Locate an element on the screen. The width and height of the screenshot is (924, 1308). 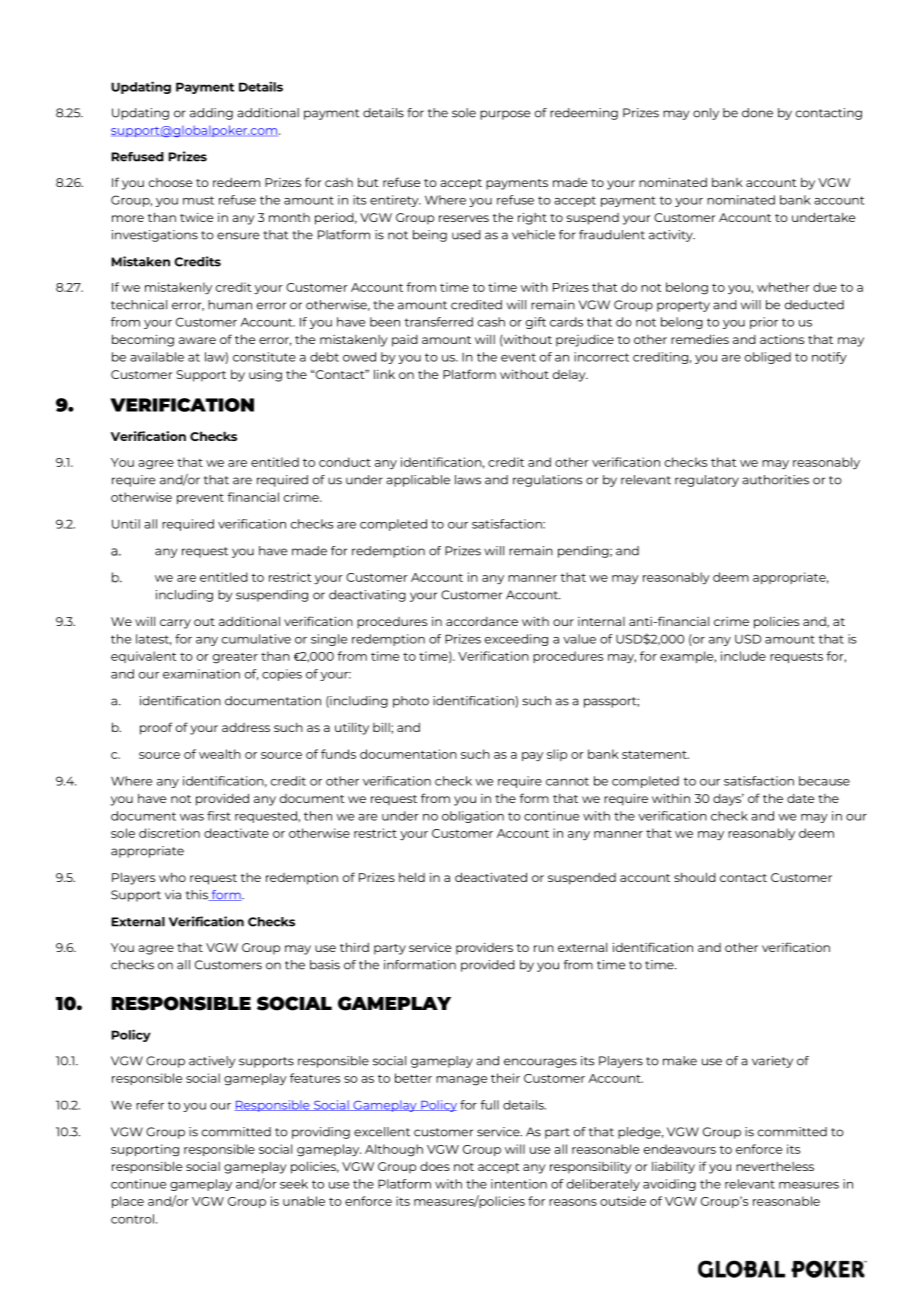
using is located at coordinates (265, 376).
